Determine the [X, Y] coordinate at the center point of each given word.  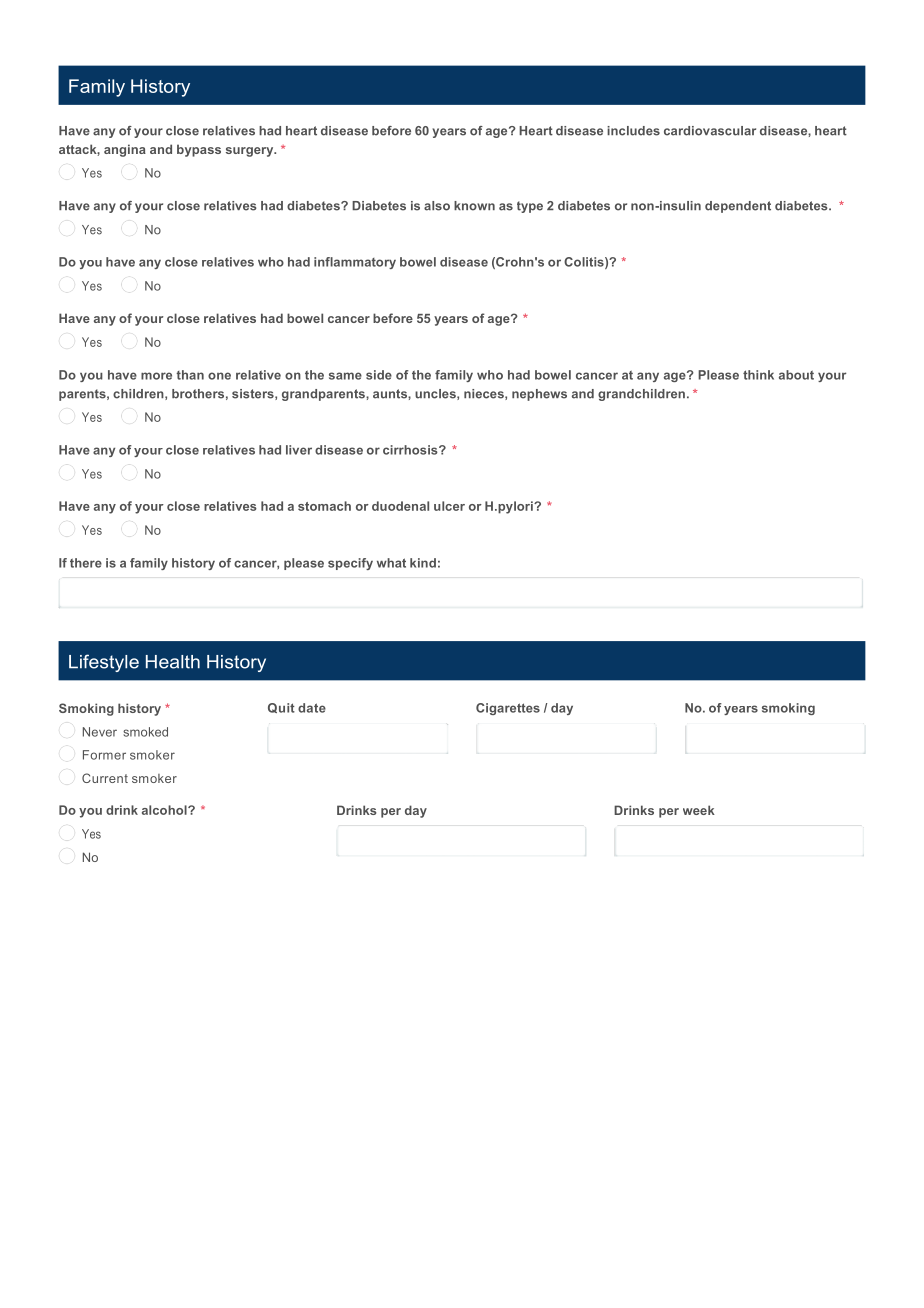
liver [299, 450]
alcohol [165, 810]
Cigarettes [508, 709]
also [437, 206]
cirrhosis [411, 450]
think [758, 375]
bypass [199, 150]
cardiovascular [710, 131]
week [699, 810]
